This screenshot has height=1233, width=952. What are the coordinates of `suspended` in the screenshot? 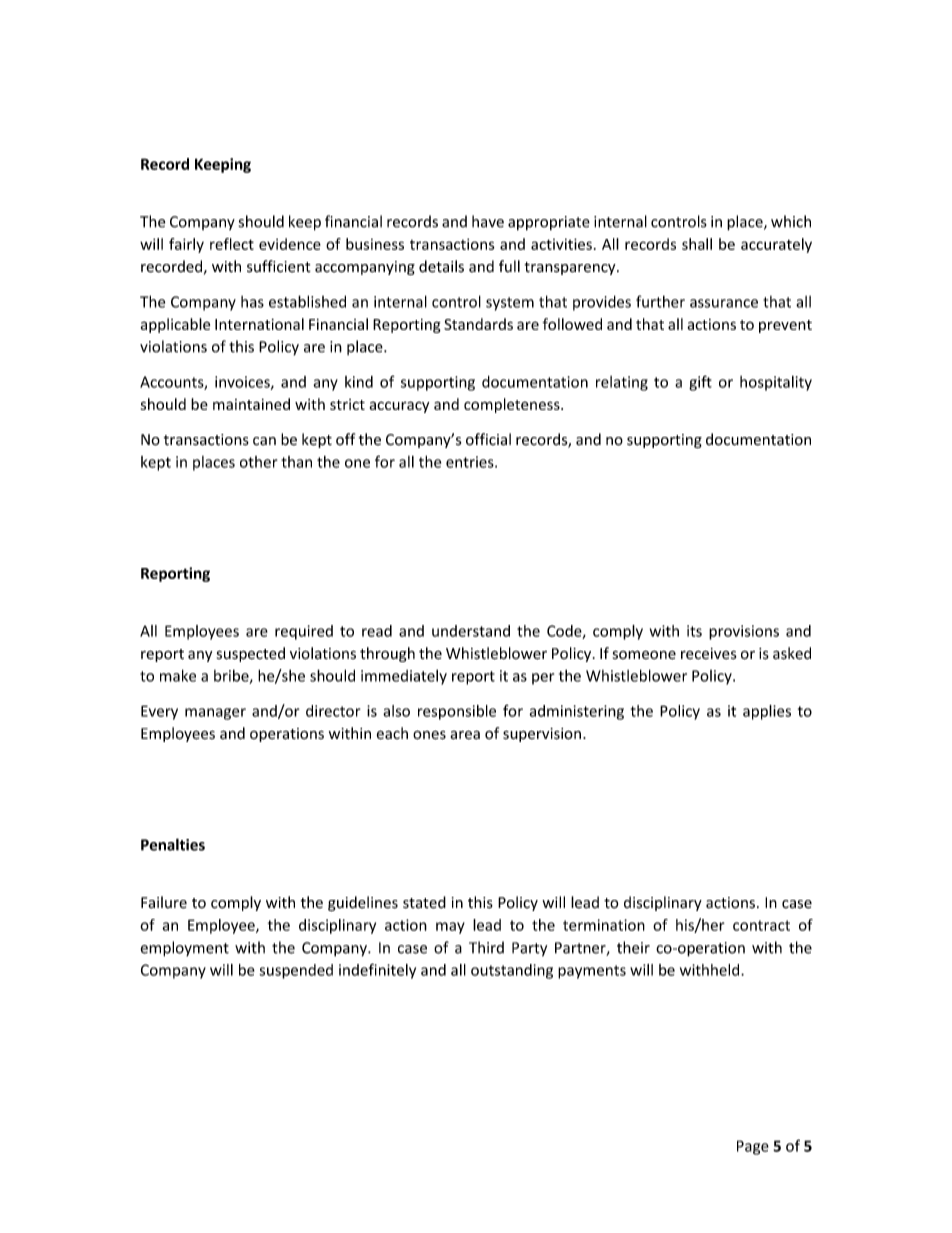 It's located at (296, 971).
